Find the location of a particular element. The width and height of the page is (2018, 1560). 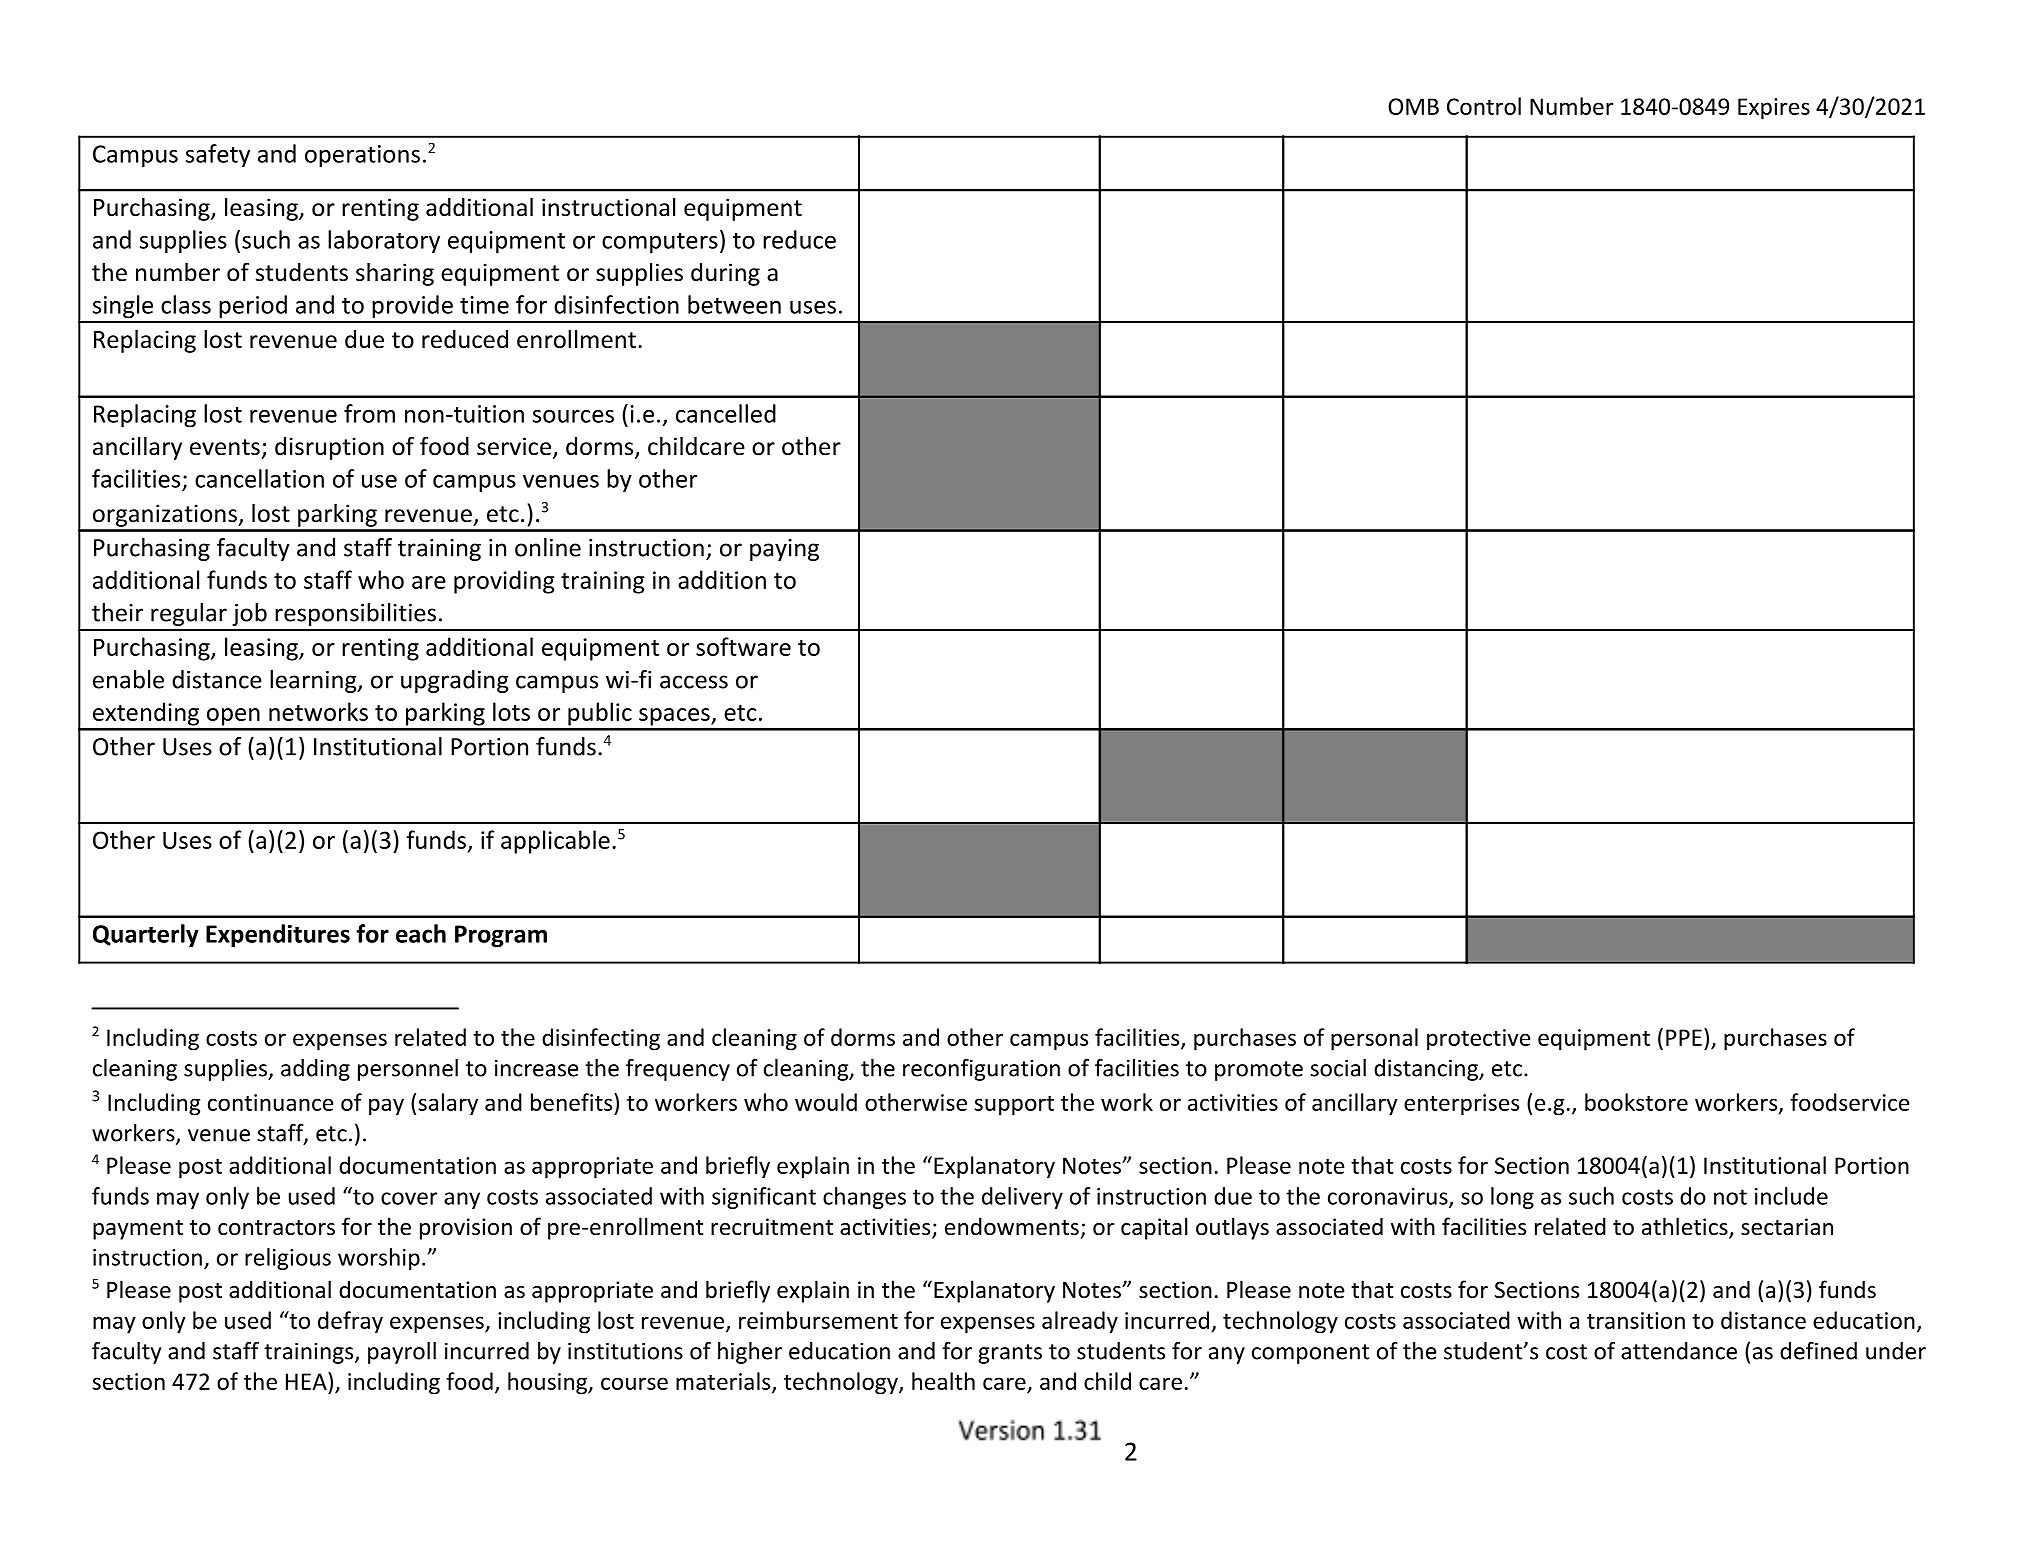

PPE is located at coordinates (1684, 1037).
